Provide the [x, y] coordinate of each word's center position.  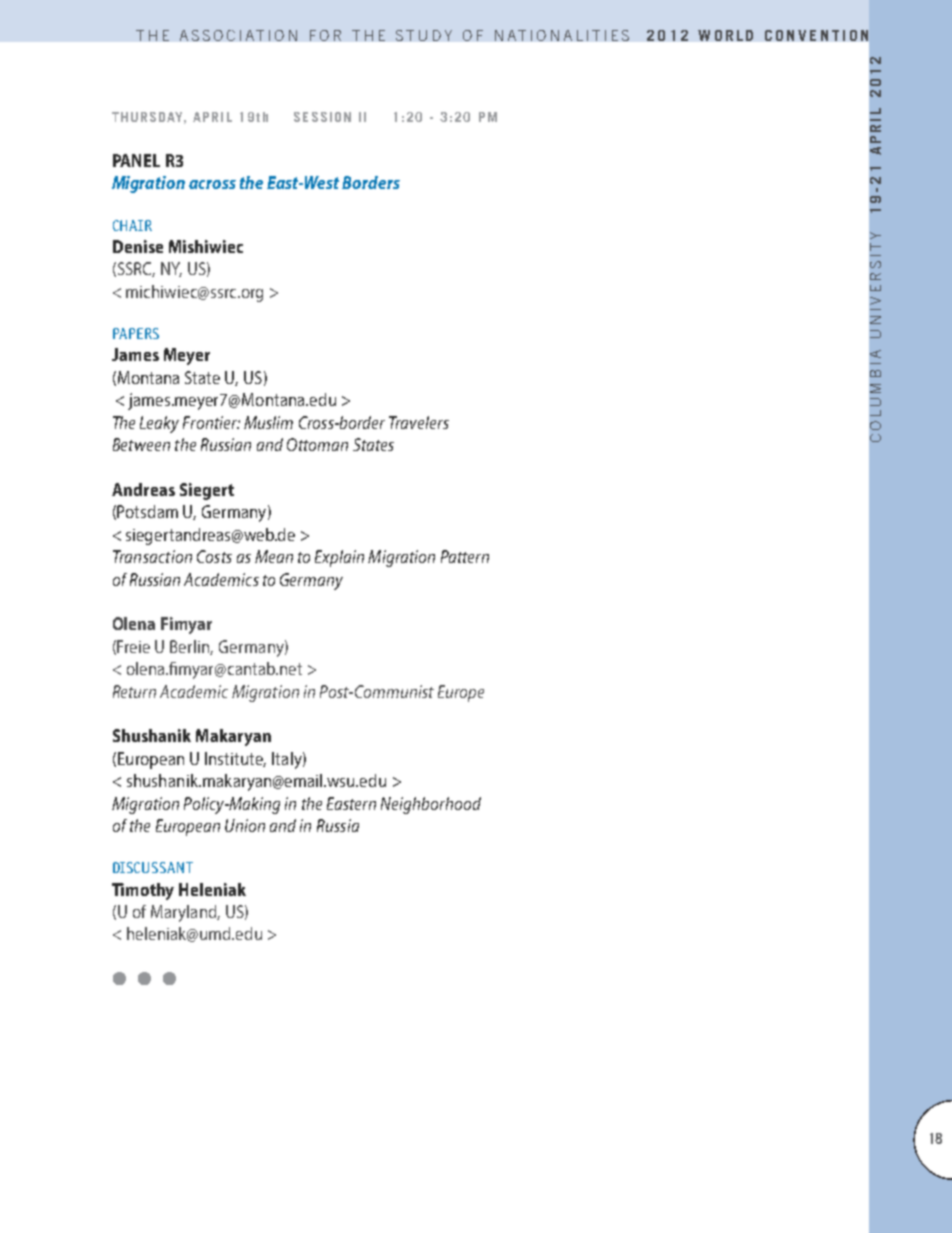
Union [245, 825]
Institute [235, 759]
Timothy [143, 891]
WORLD [725, 35]
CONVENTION [816, 35]
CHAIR [132, 225]
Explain [339, 558]
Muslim [268, 422]
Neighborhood [431, 805]
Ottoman [317, 444]
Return [134, 691]
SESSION [322, 117]
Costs [214, 556]
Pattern [465, 556]
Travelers [419, 422]
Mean [274, 556]
